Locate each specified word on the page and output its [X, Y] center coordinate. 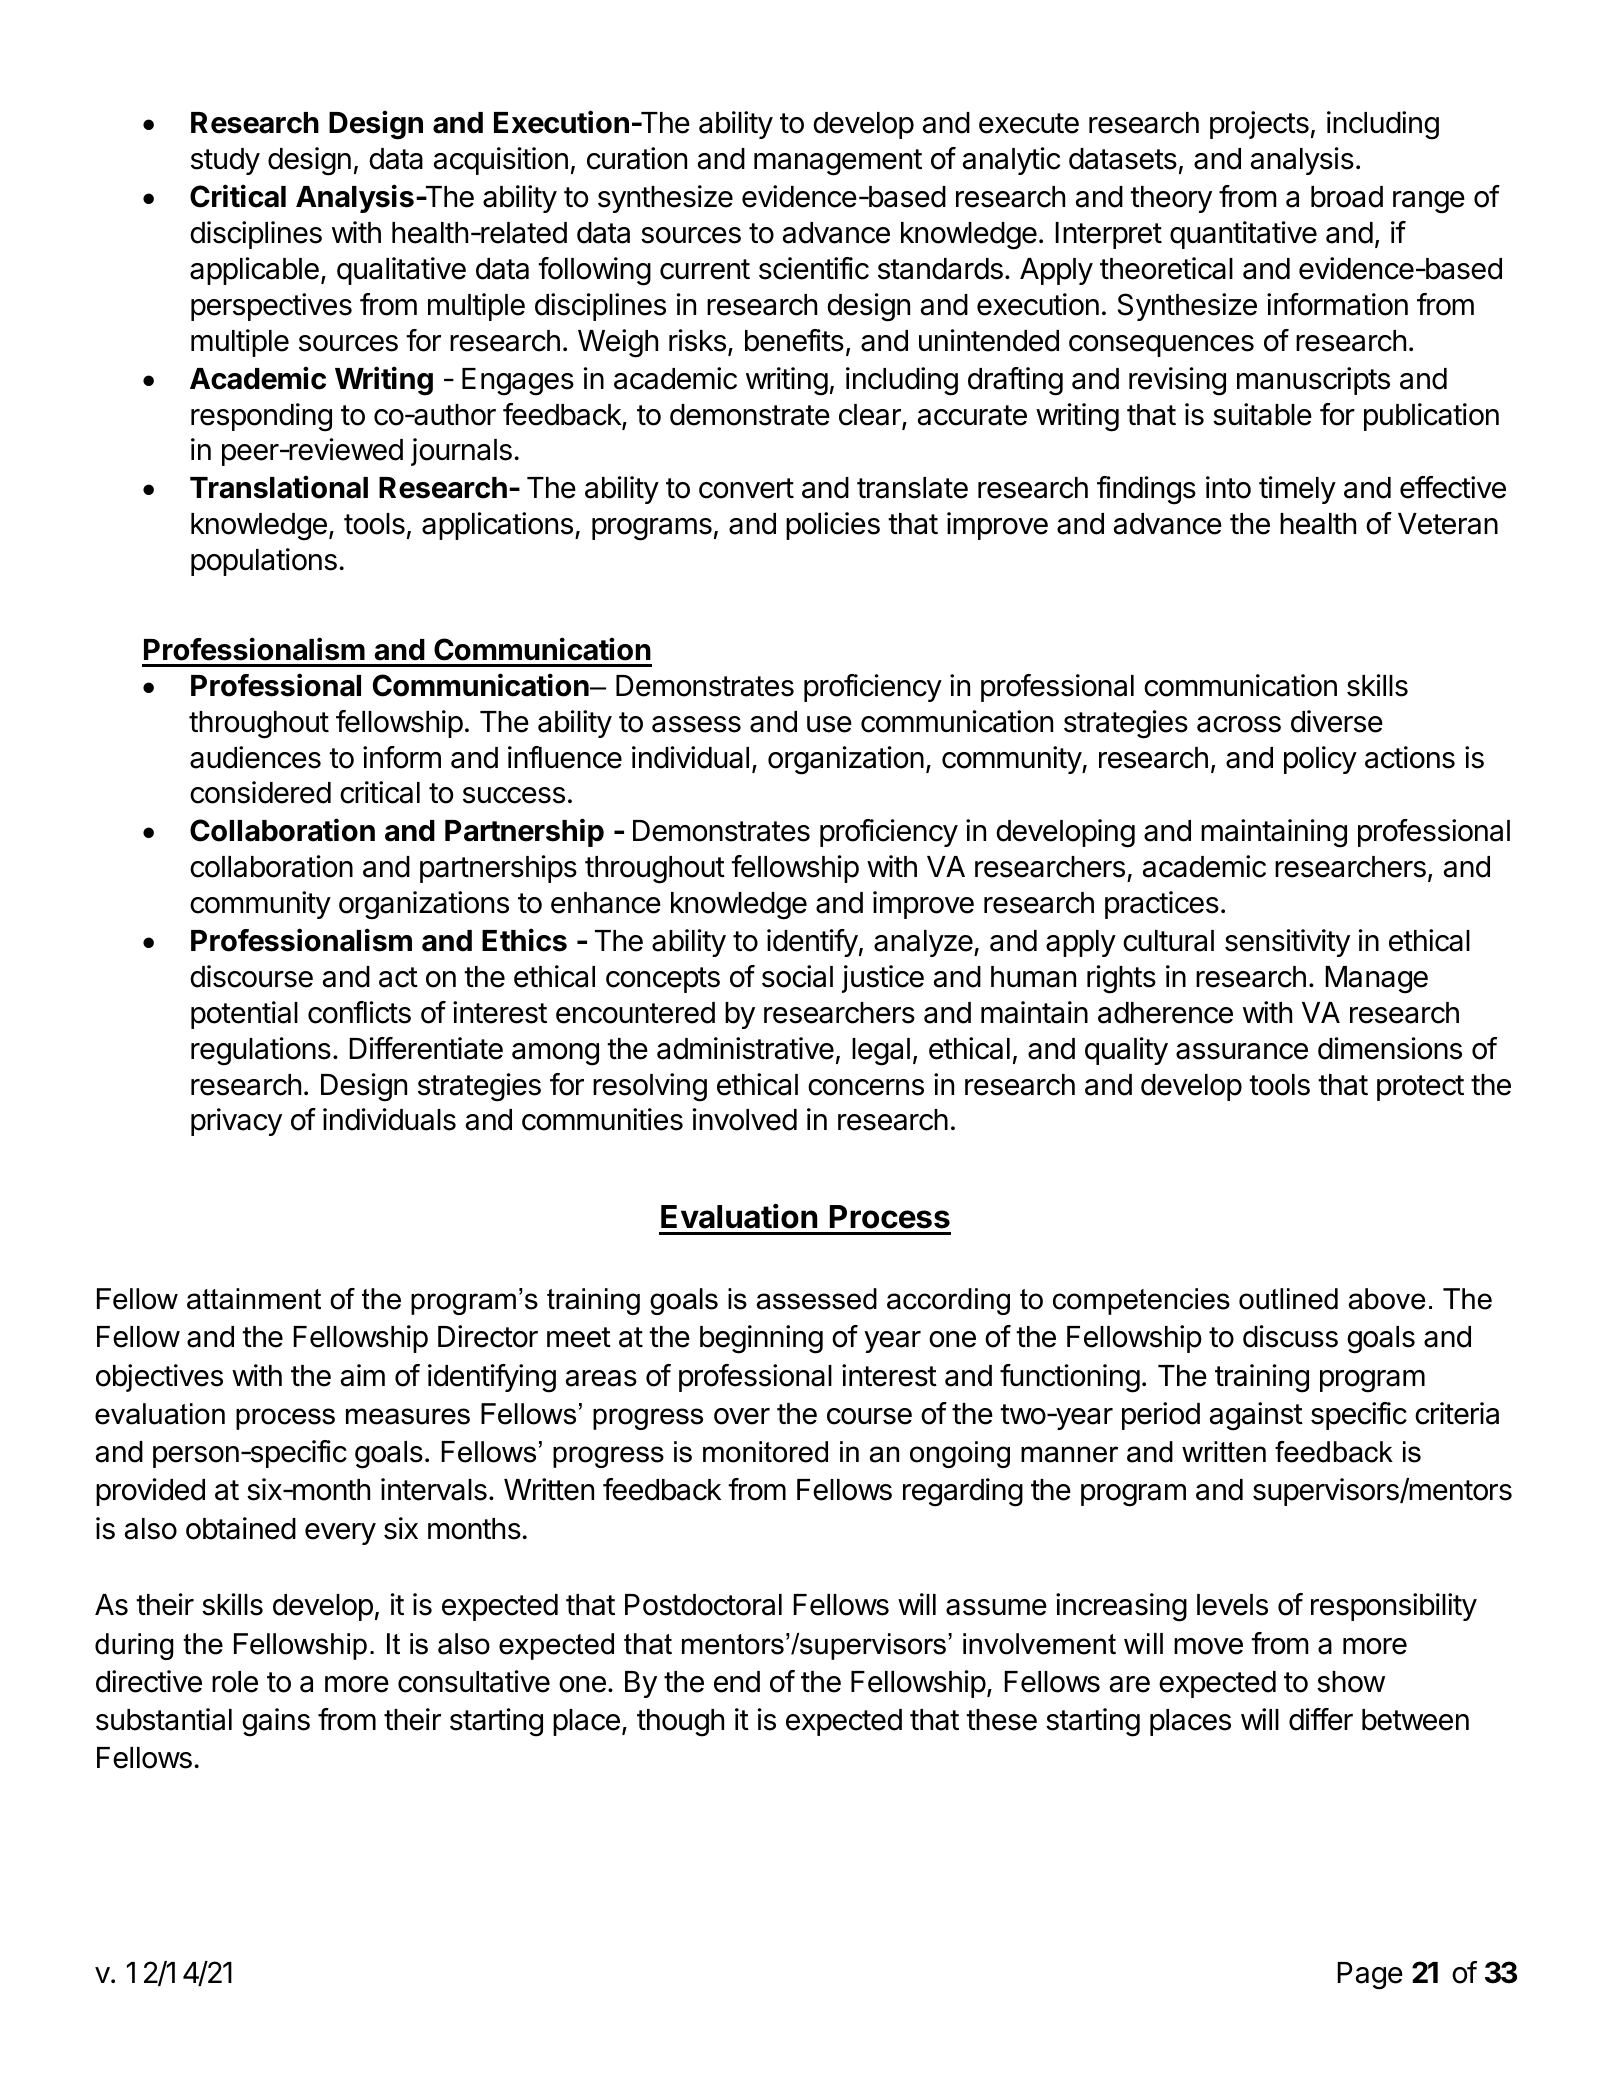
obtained [241, 1528]
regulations [261, 1051]
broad [1347, 197]
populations [264, 562]
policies [833, 526]
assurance [1242, 1051]
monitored [765, 1452]
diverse [1337, 721]
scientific [814, 268]
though [680, 1723]
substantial [164, 1719]
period [1161, 1416]
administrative [745, 1048]
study [225, 161]
